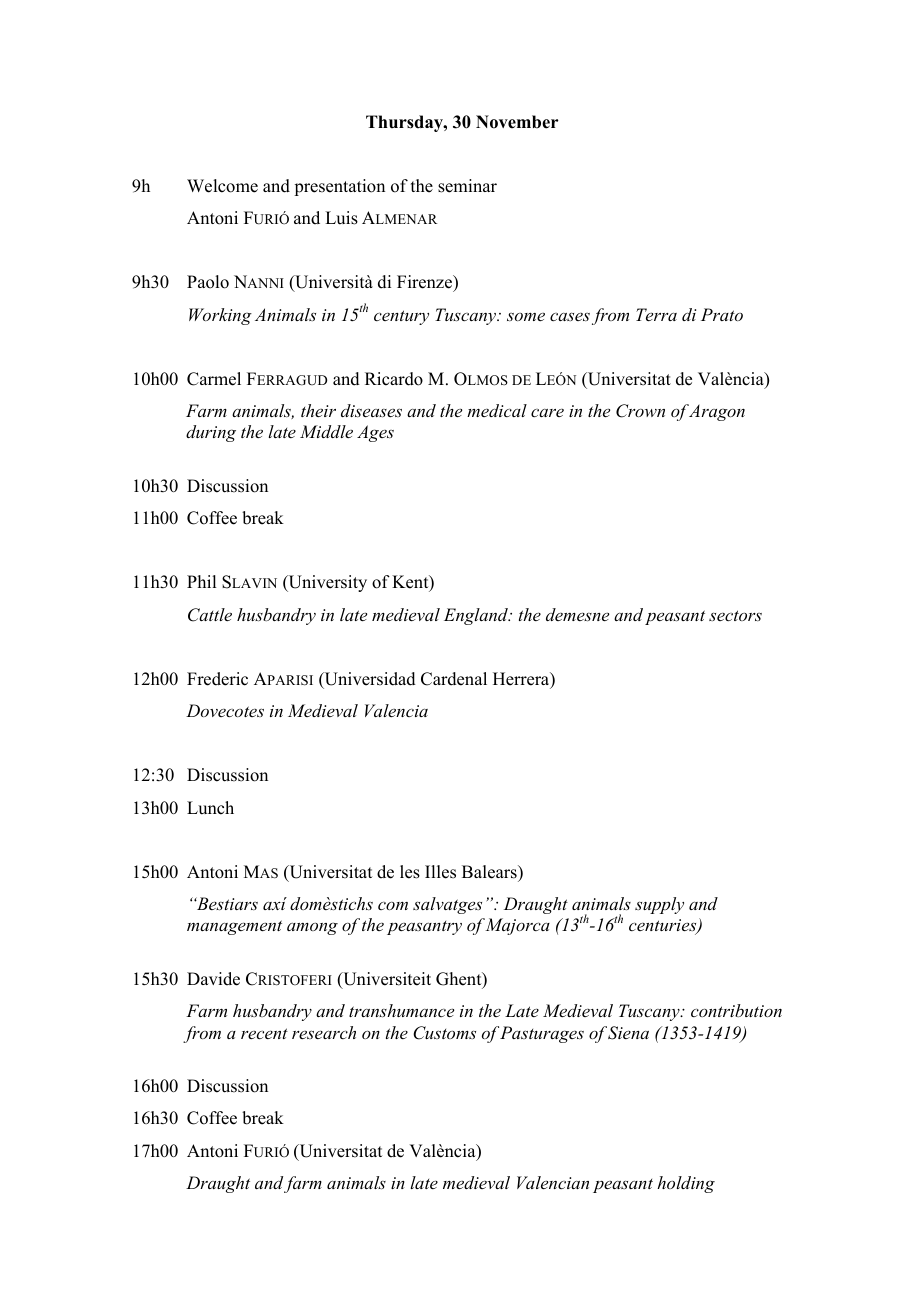  I want to click on Frederic, so click(217, 679).
